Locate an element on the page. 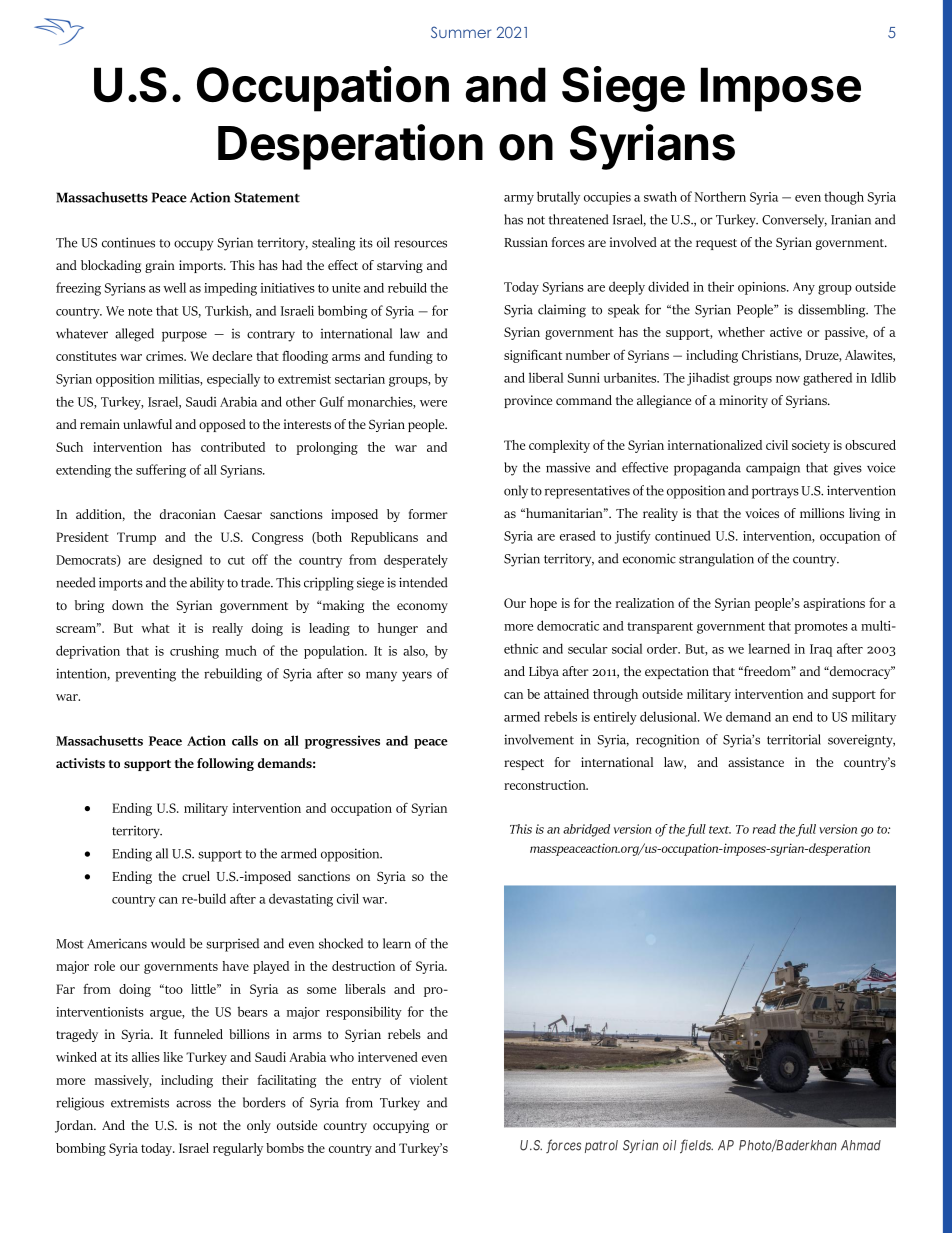 This image has height=1233, width=952. minority is located at coordinates (743, 401).
